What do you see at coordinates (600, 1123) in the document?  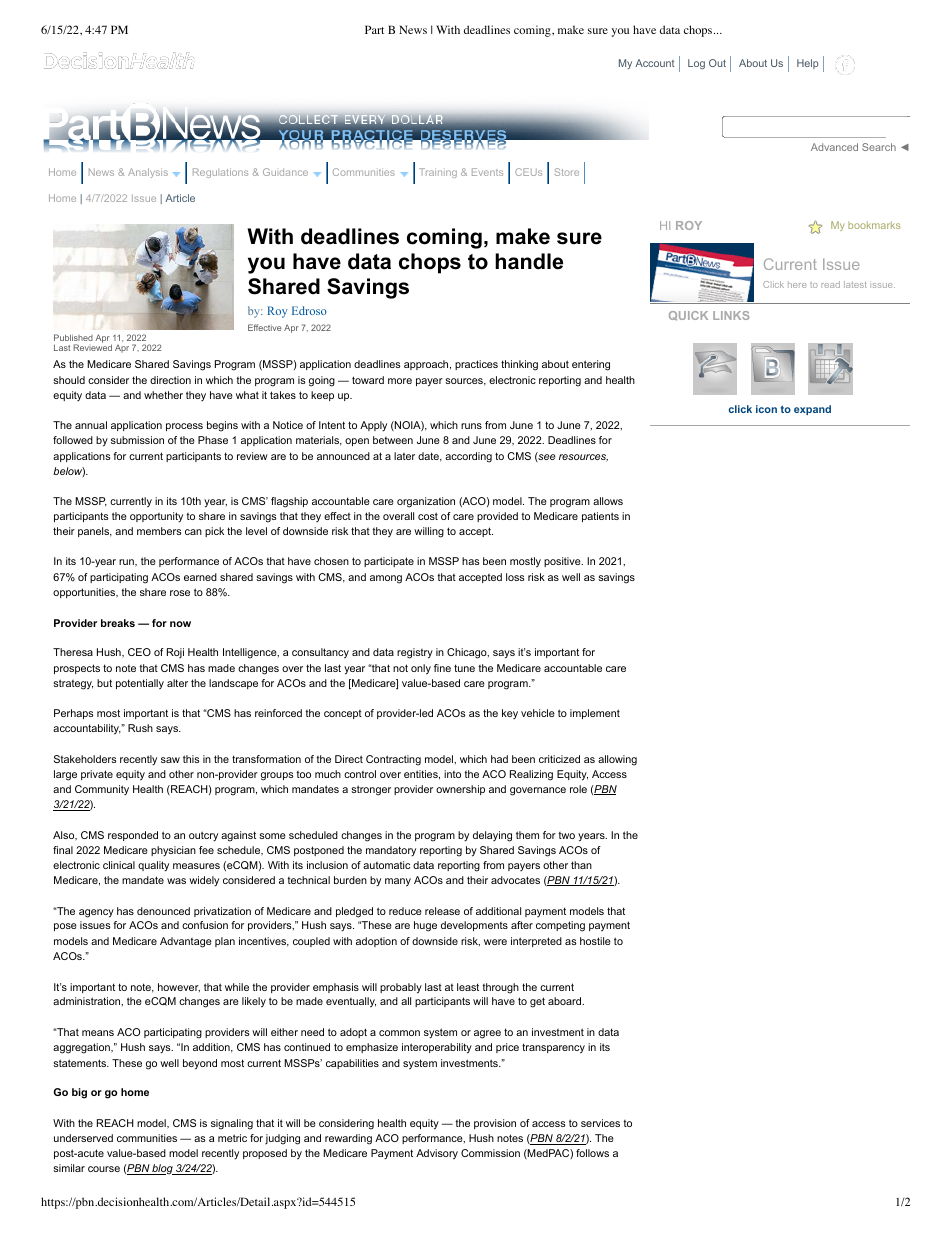 I see `services` at bounding box center [600, 1123].
